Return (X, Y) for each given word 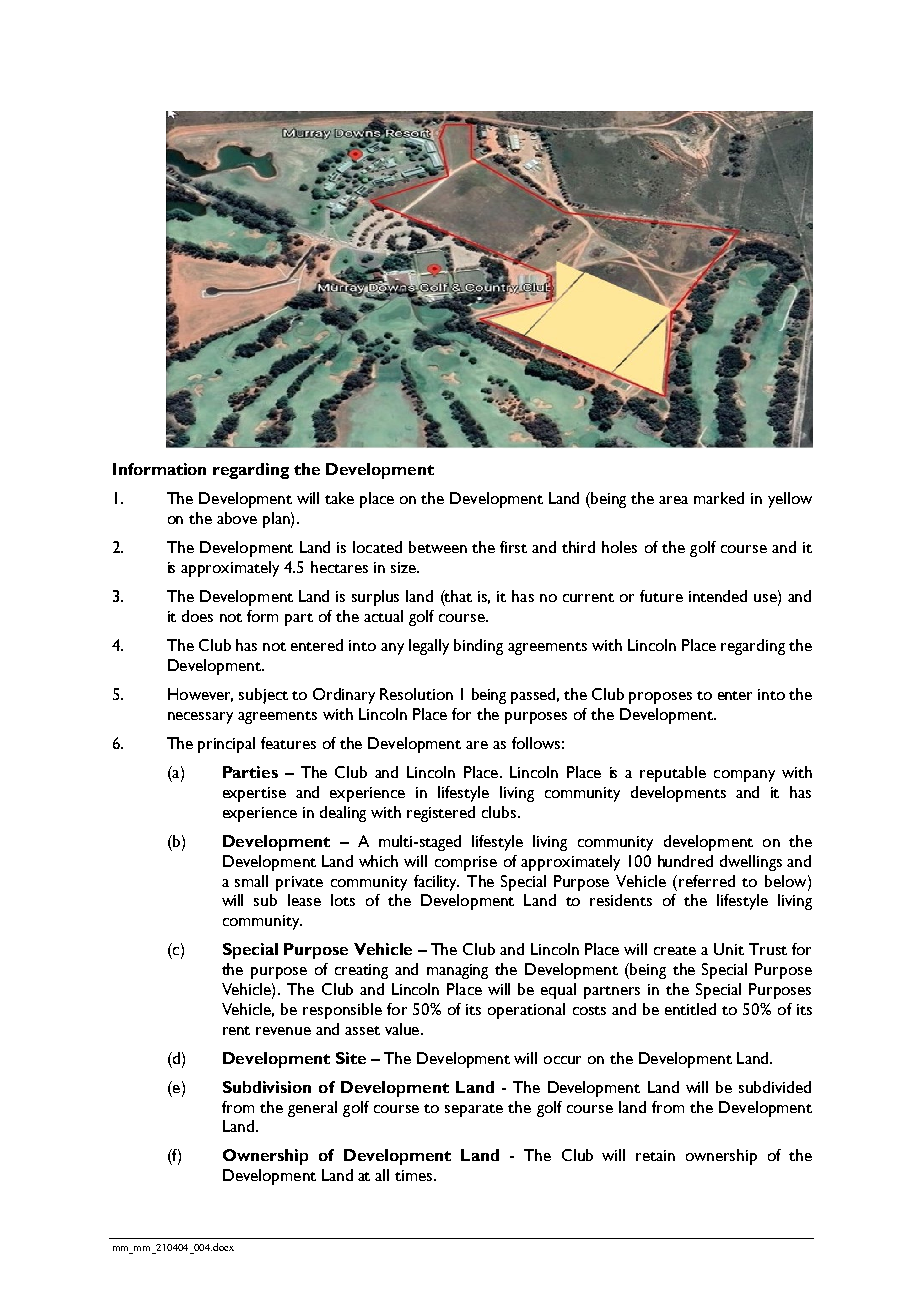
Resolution (416, 694)
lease (304, 900)
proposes (660, 698)
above (237, 518)
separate (474, 1110)
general (312, 1109)
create (675, 950)
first (513, 547)
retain (655, 1155)
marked (719, 498)
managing (457, 971)
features (288, 743)
